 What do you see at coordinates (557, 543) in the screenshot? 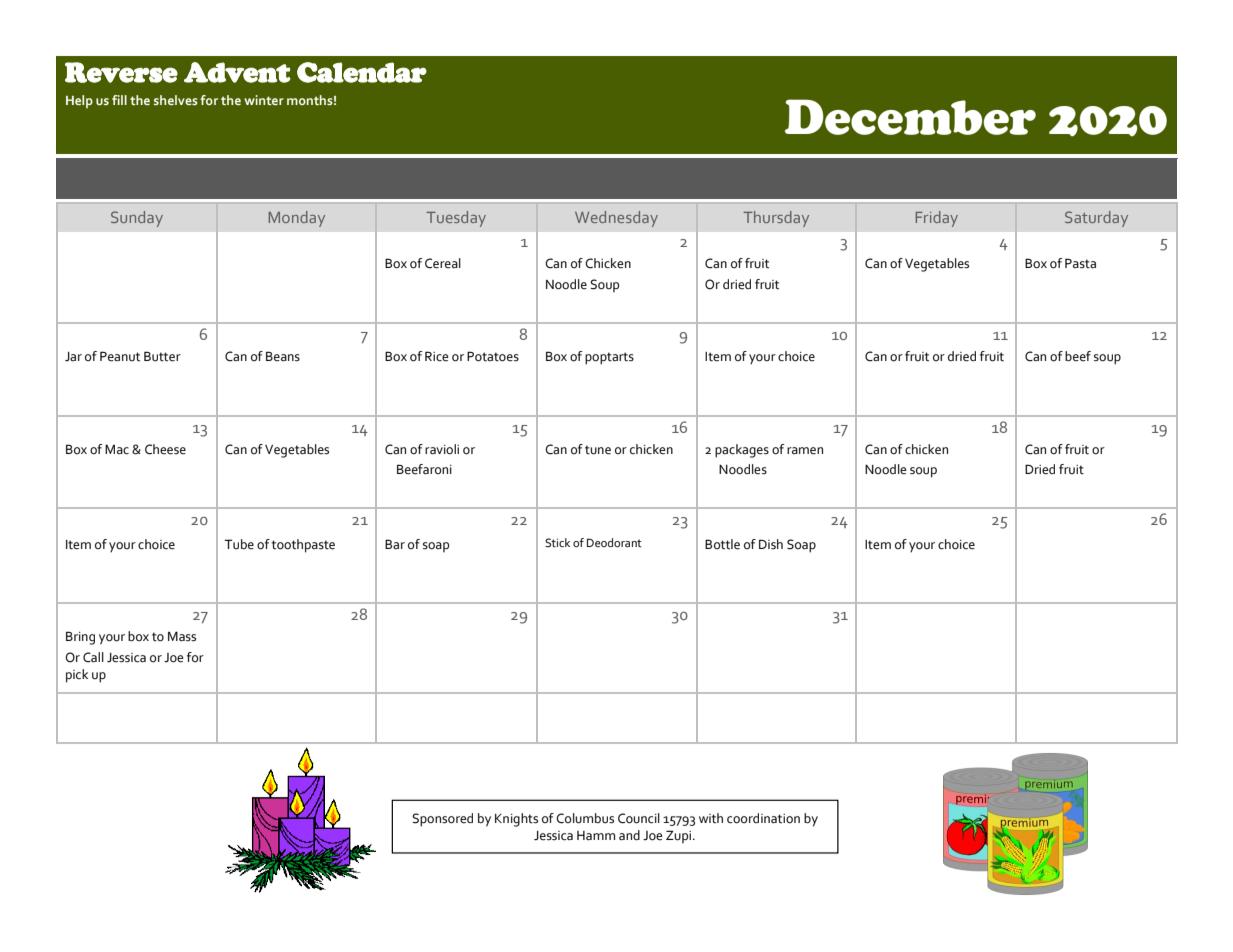
I see `Stick` at bounding box center [557, 543].
